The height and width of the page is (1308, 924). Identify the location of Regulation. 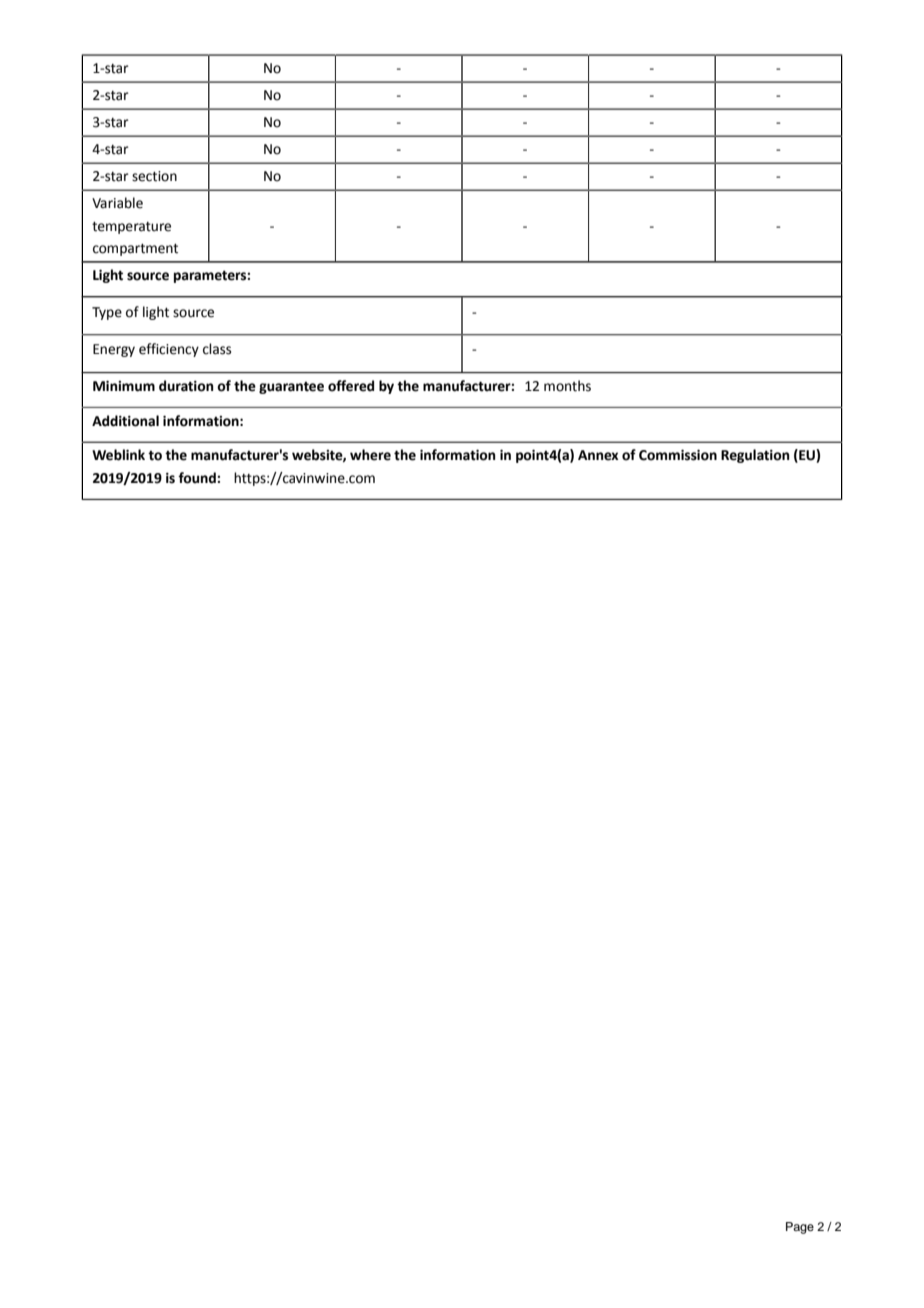
(755, 456).
